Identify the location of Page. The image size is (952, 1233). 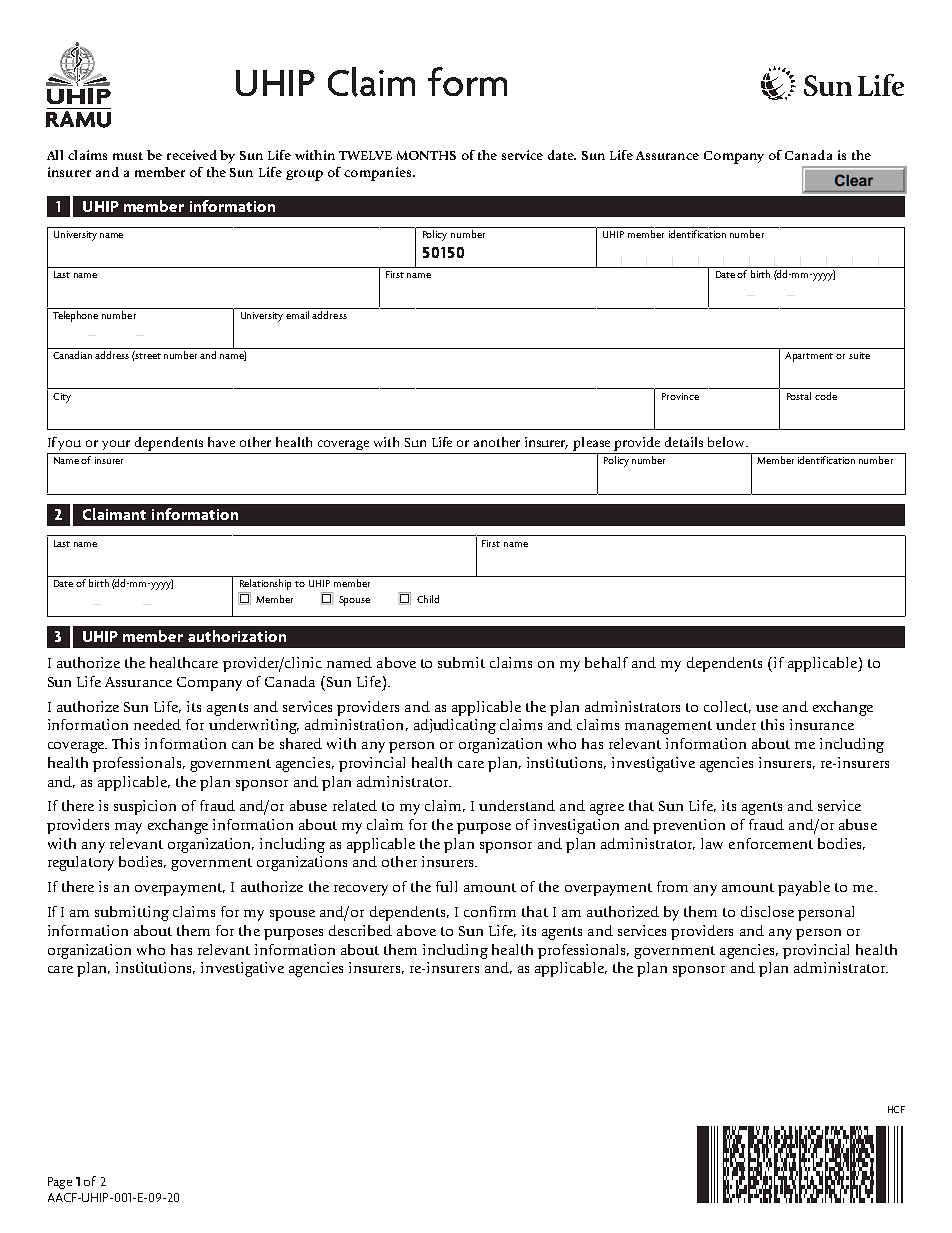
(60, 1183).
